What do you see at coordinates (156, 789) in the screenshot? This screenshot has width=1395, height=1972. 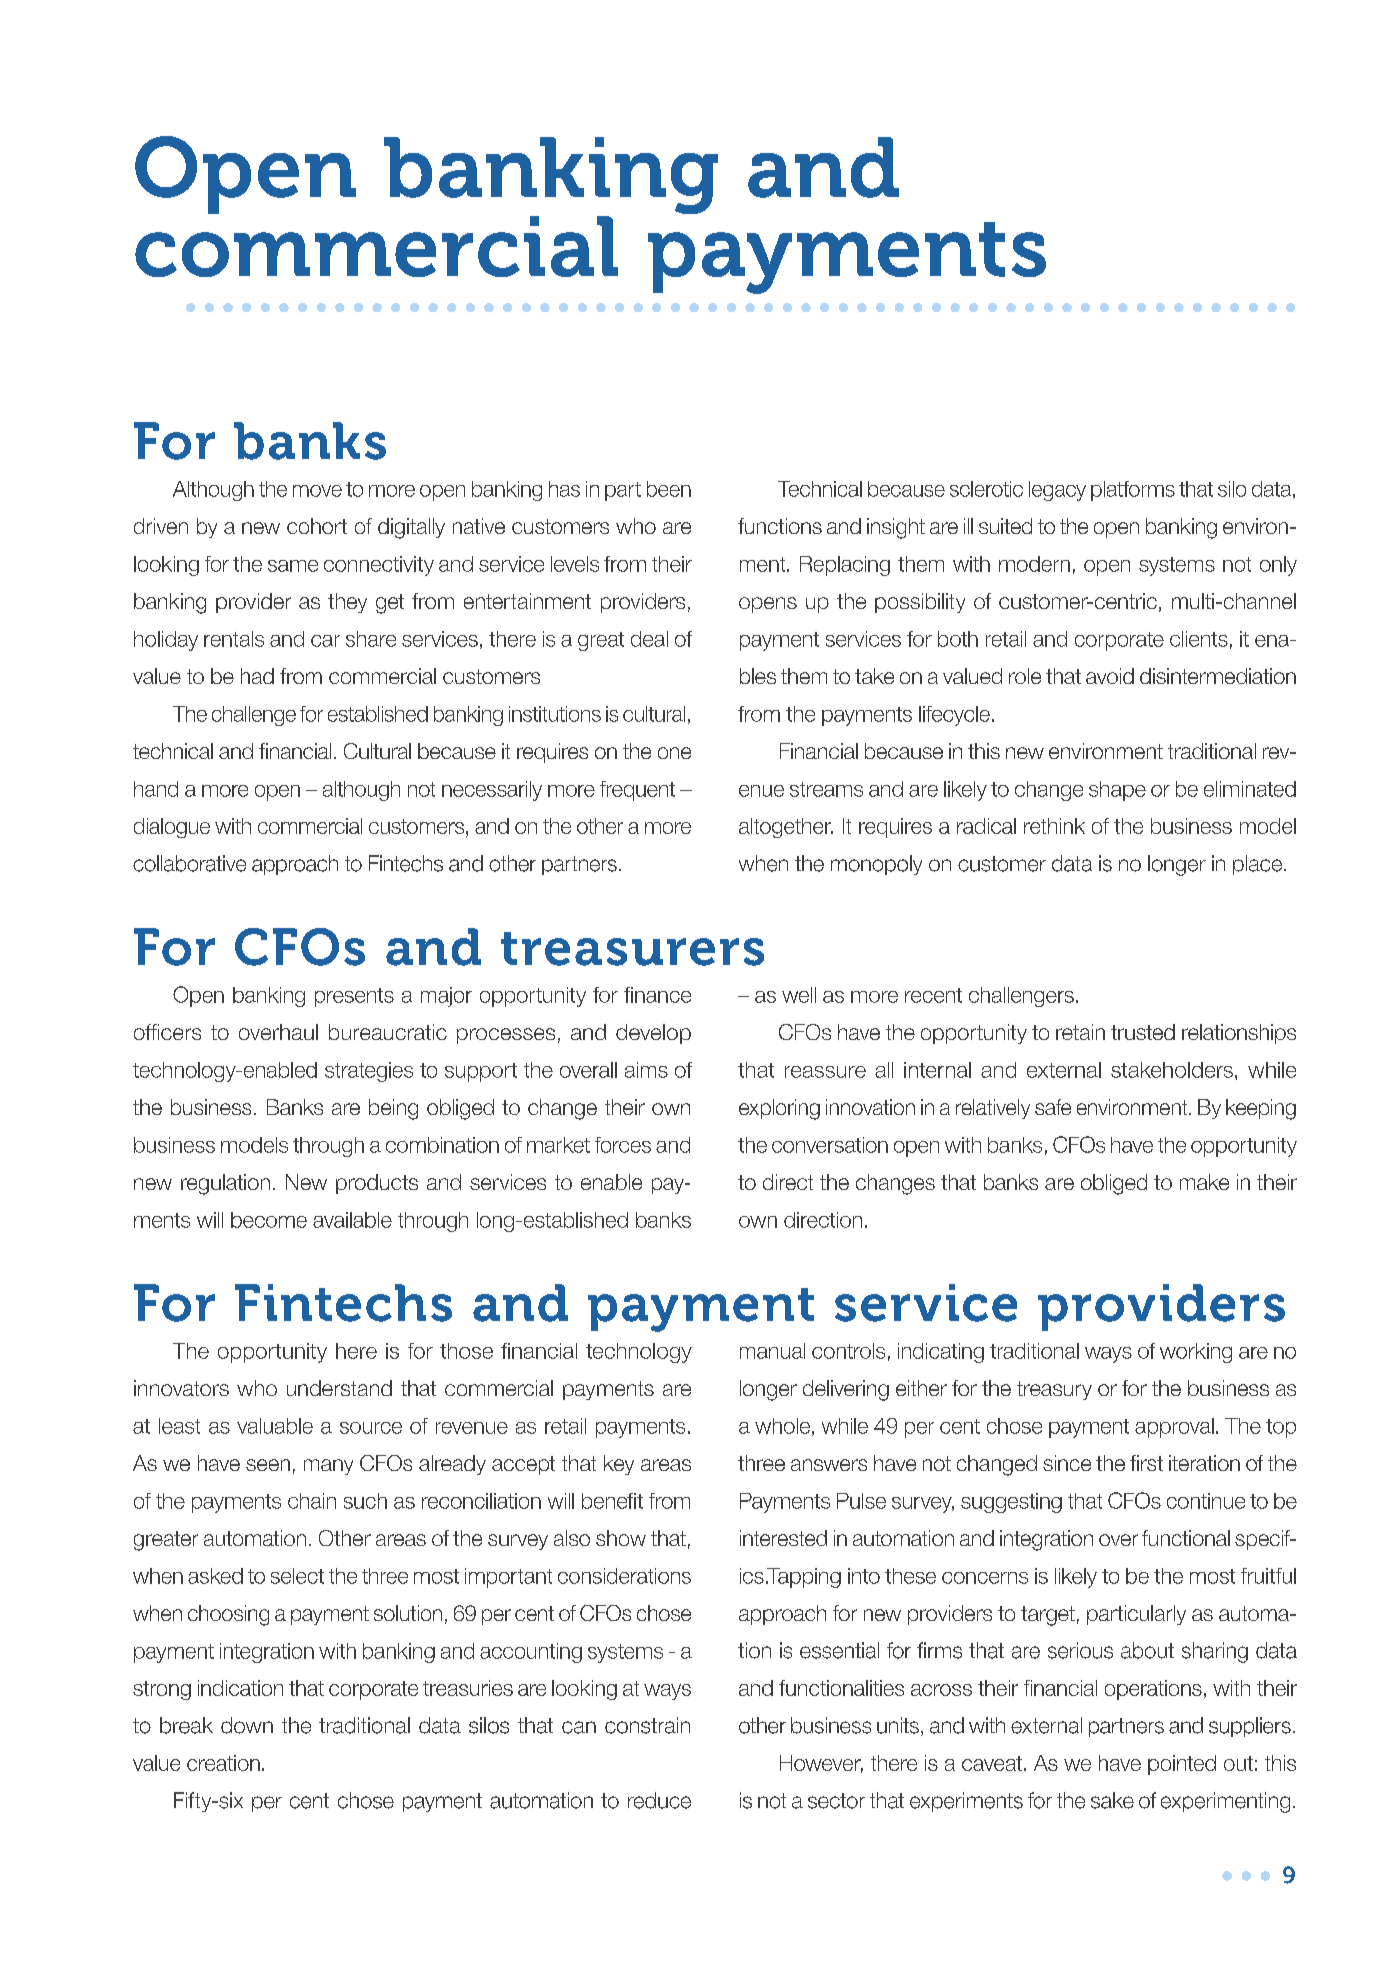 I see `hand` at bounding box center [156, 789].
